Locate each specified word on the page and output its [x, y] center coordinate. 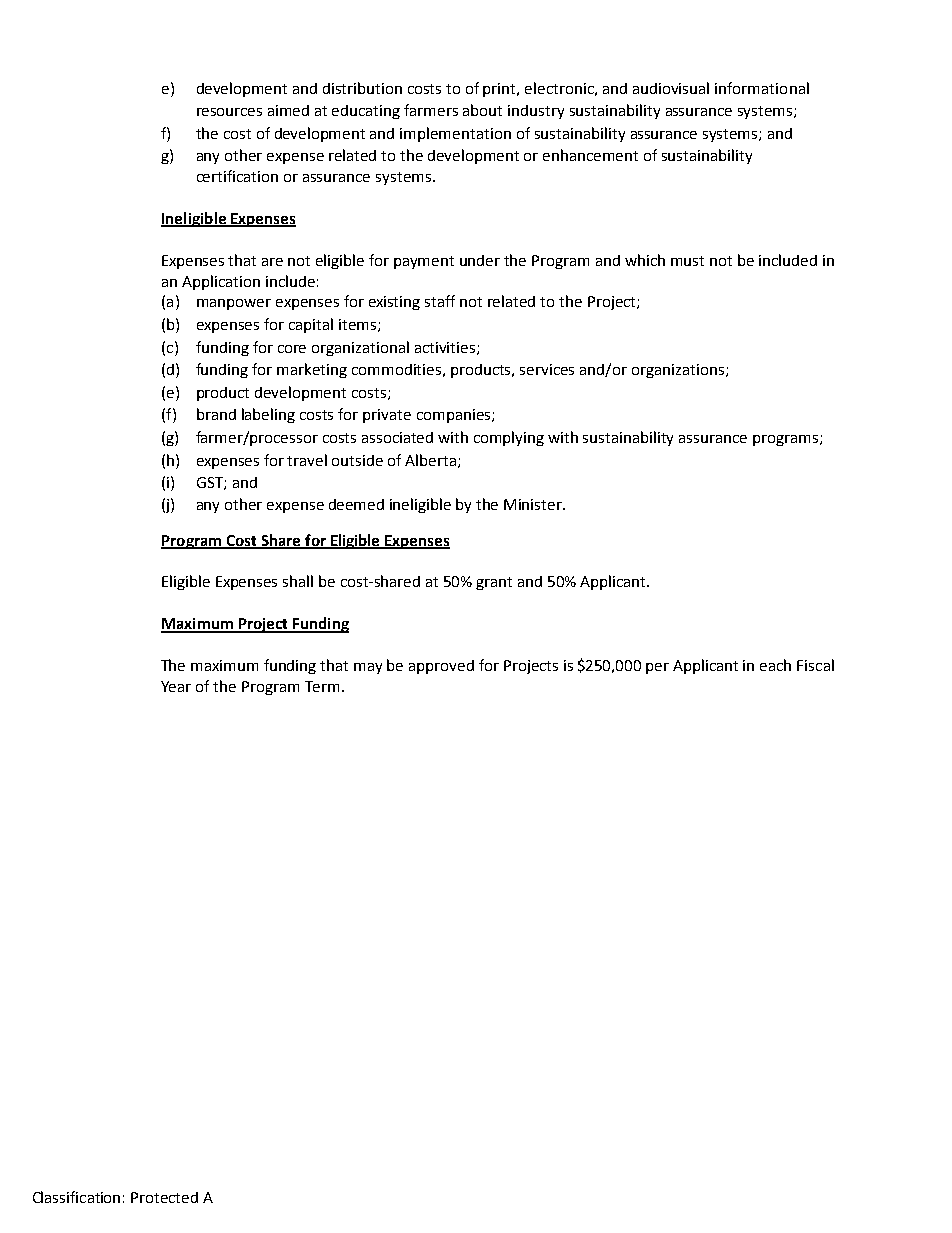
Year [176, 686]
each [775, 665]
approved [441, 667]
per [657, 668]
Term [324, 686]
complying [509, 438]
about [482, 110]
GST [211, 483]
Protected [164, 1197]
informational [762, 88]
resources [229, 112]
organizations [678, 371]
